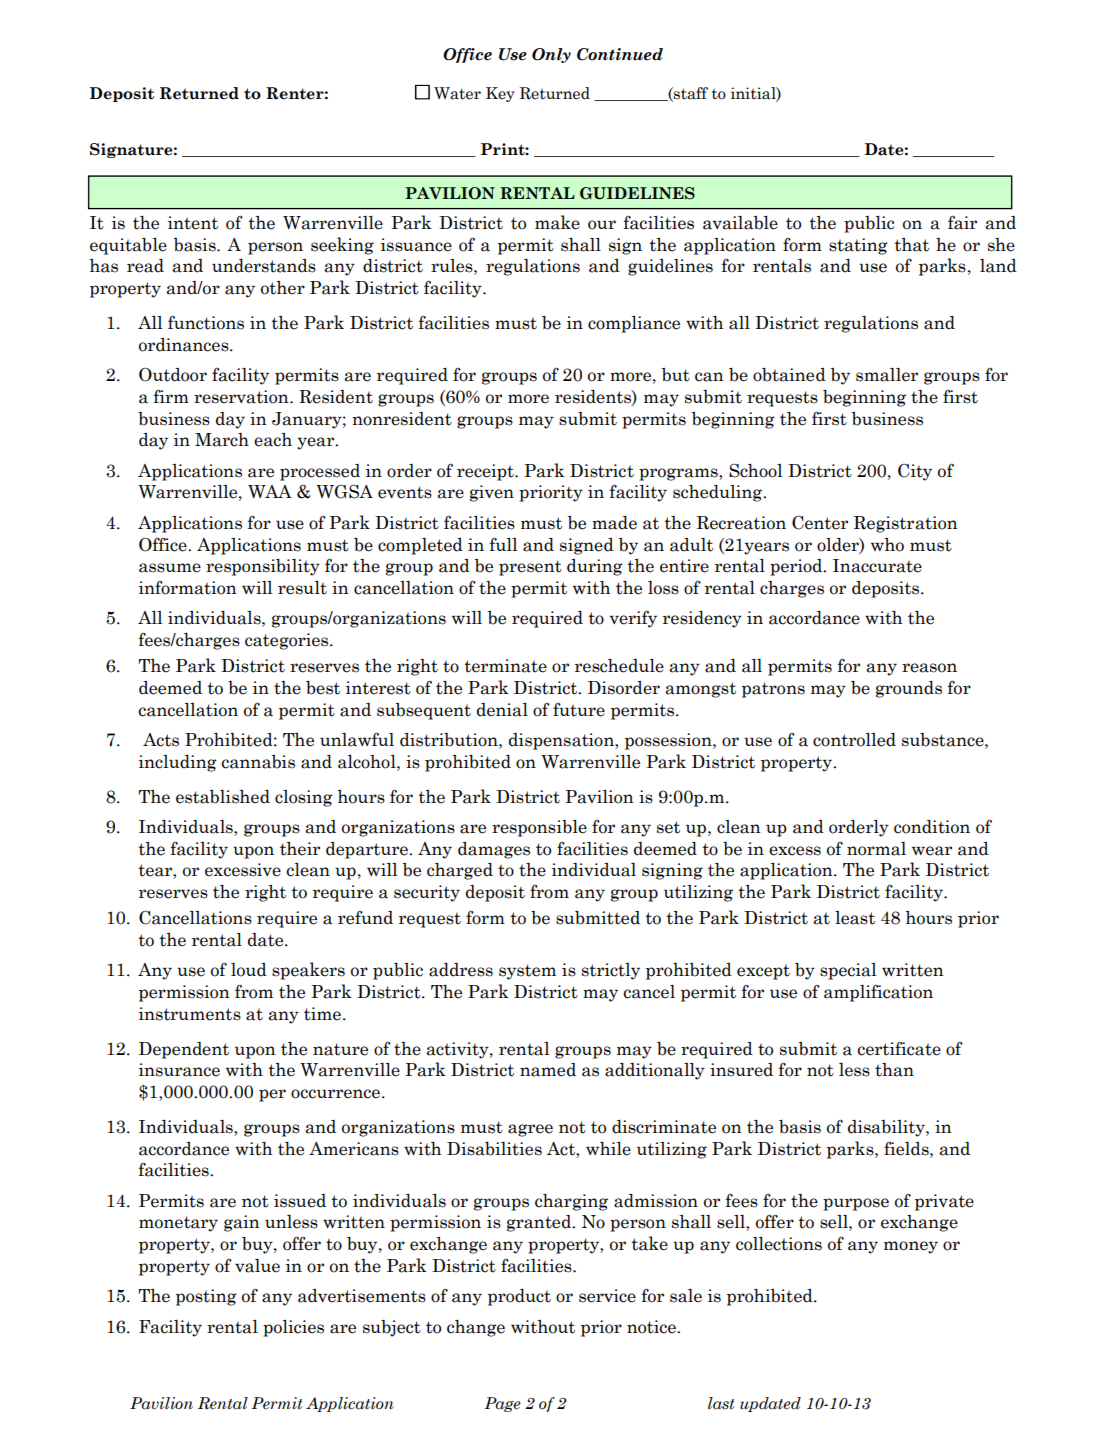  Describe the element at coordinates (500, 94) in the document. I see `Key` at that location.
